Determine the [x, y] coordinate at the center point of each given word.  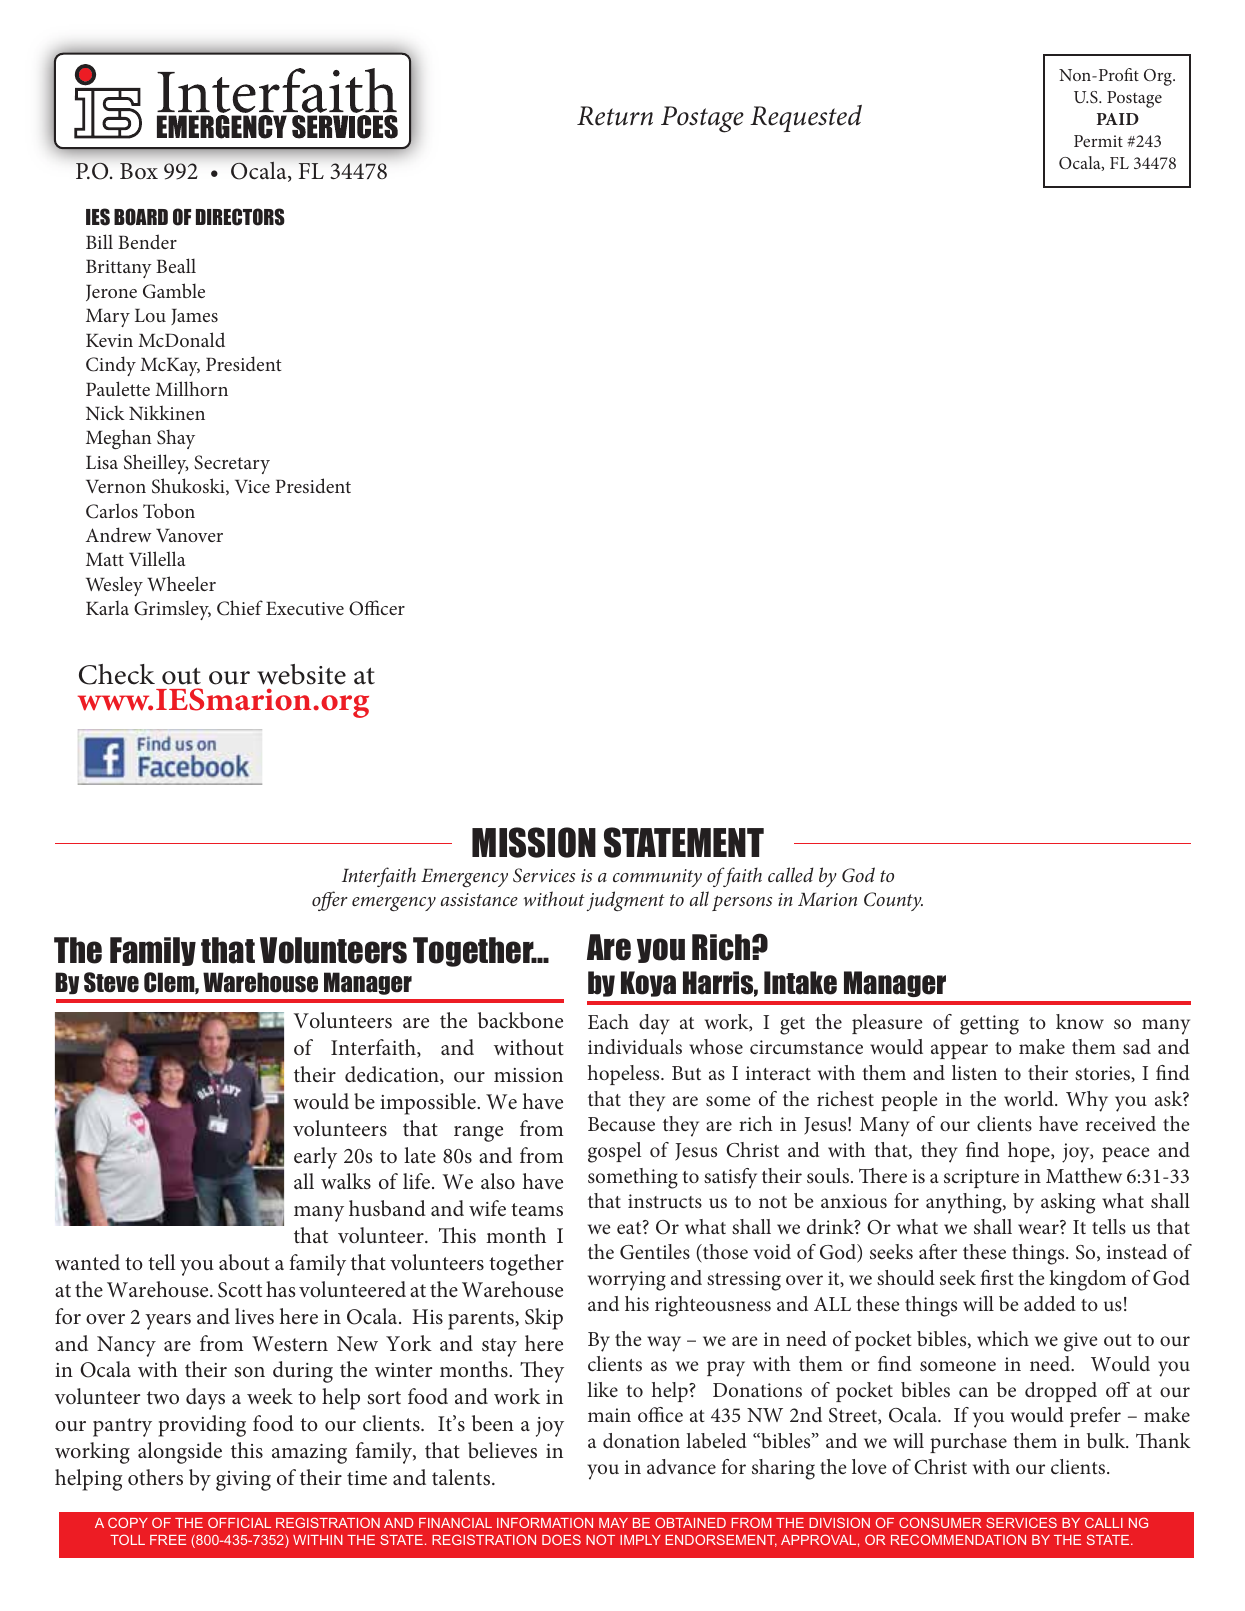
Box [139, 171]
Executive [305, 608]
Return [615, 116]
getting [989, 1025]
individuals [635, 1046]
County [893, 901]
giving [243, 1481]
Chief [240, 608]
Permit [1098, 141]
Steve [111, 982]
